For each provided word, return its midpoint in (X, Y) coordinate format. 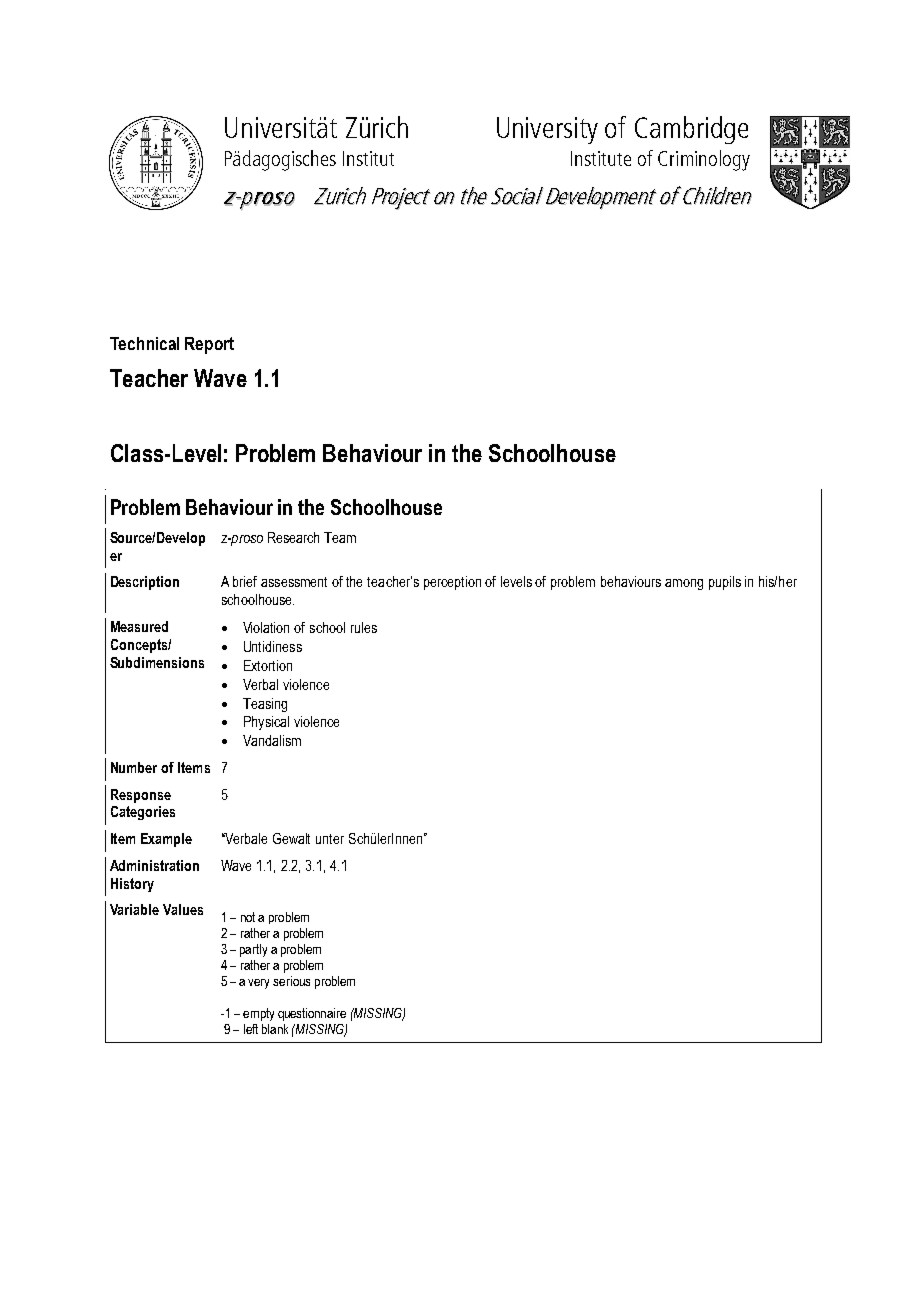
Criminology (704, 160)
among (684, 584)
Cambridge (691, 130)
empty (258, 1014)
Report (209, 345)
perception (452, 583)
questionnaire (312, 1014)
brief (245, 581)
